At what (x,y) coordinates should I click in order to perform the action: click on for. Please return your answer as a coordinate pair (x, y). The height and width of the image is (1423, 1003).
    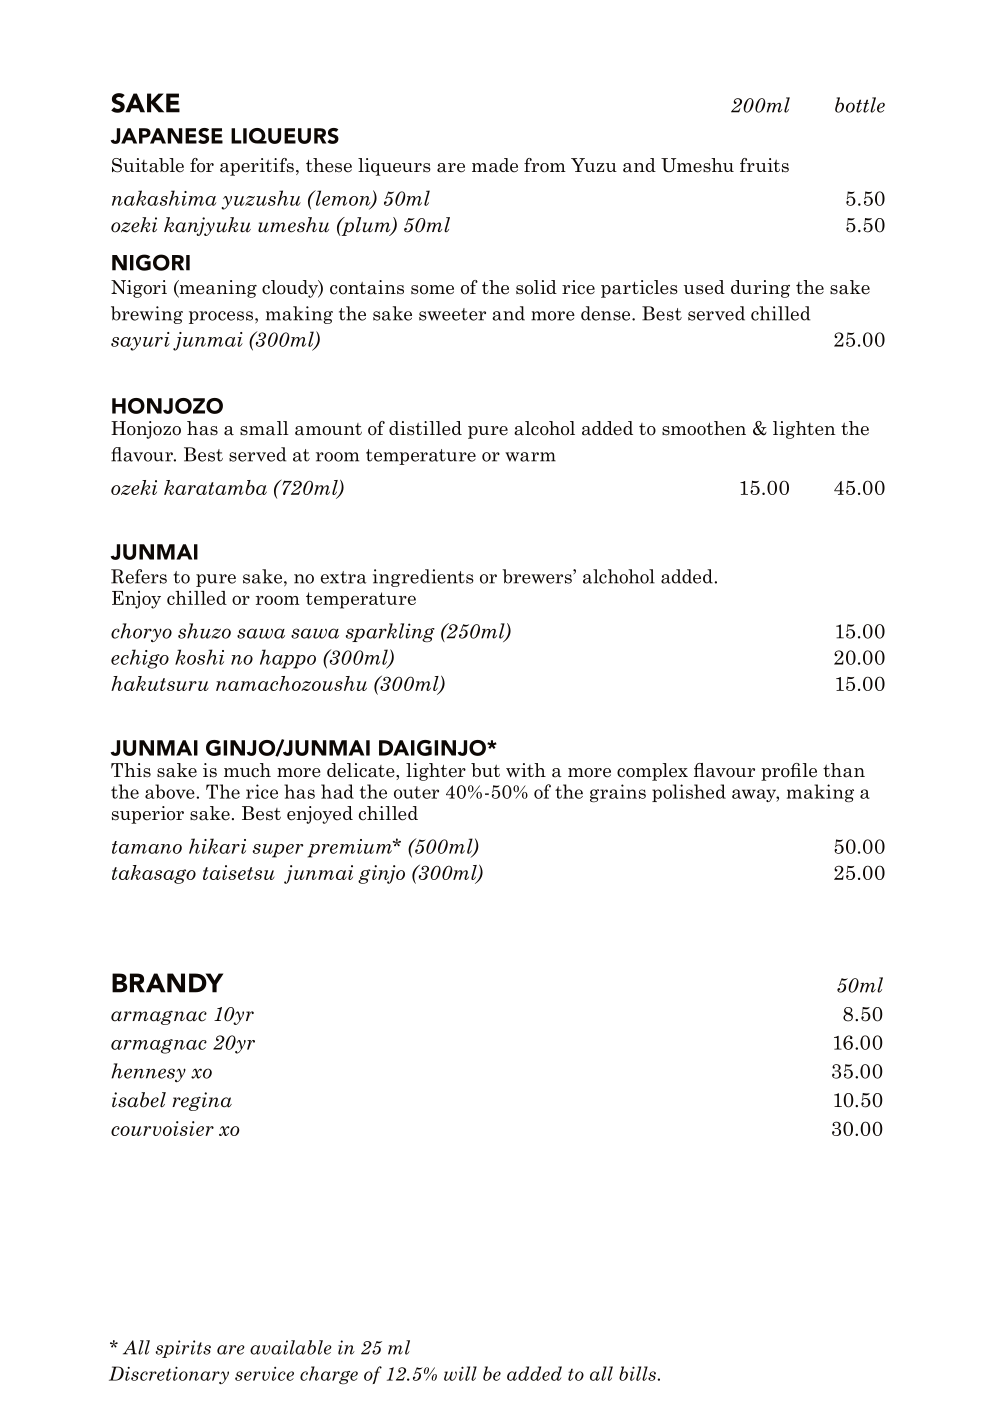
    Looking at the image, I should click on (202, 165).
